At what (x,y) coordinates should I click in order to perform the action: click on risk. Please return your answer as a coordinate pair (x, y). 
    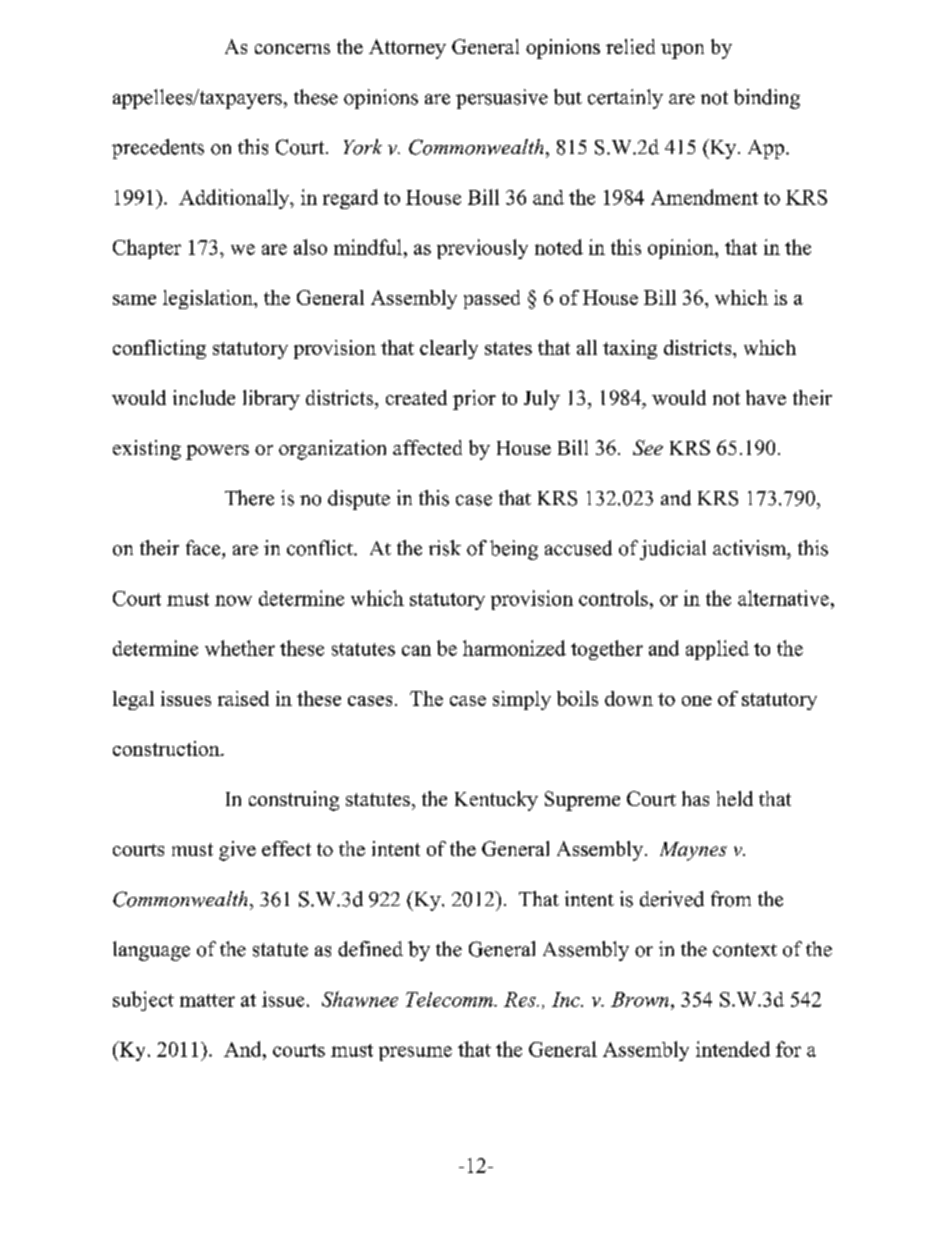
    Looking at the image, I should click on (445, 548).
